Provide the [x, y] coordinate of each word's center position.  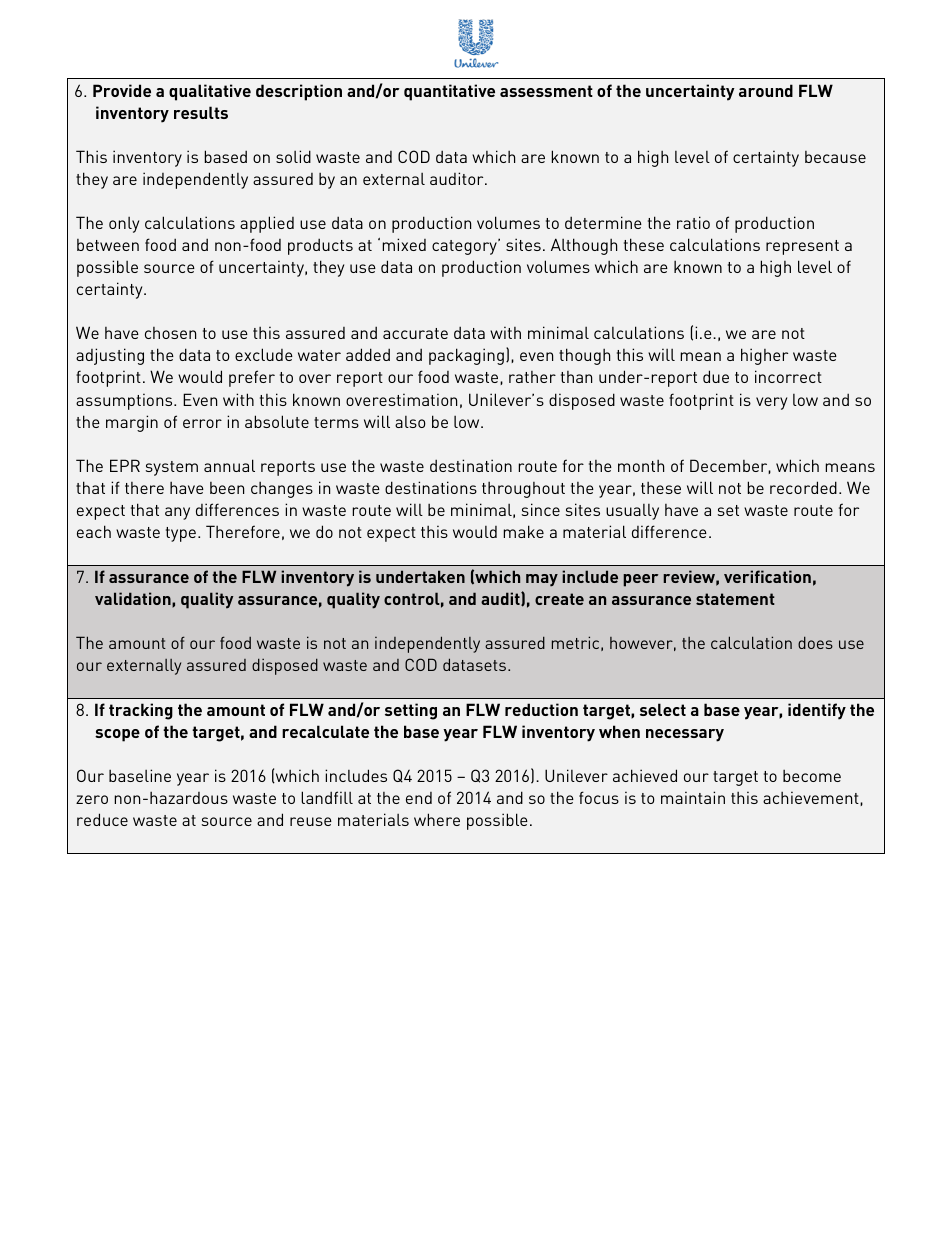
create [559, 599]
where [437, 819]
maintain [693, 797]
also [410, 422]
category [465, 247]
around [766, 90]
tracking [141, 711]
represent [802, 247]
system [172, 468]
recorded [803, 487]
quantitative [449, 92]
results [201, 112]
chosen [170, 333]
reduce [102, 819]
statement [735, 599]
